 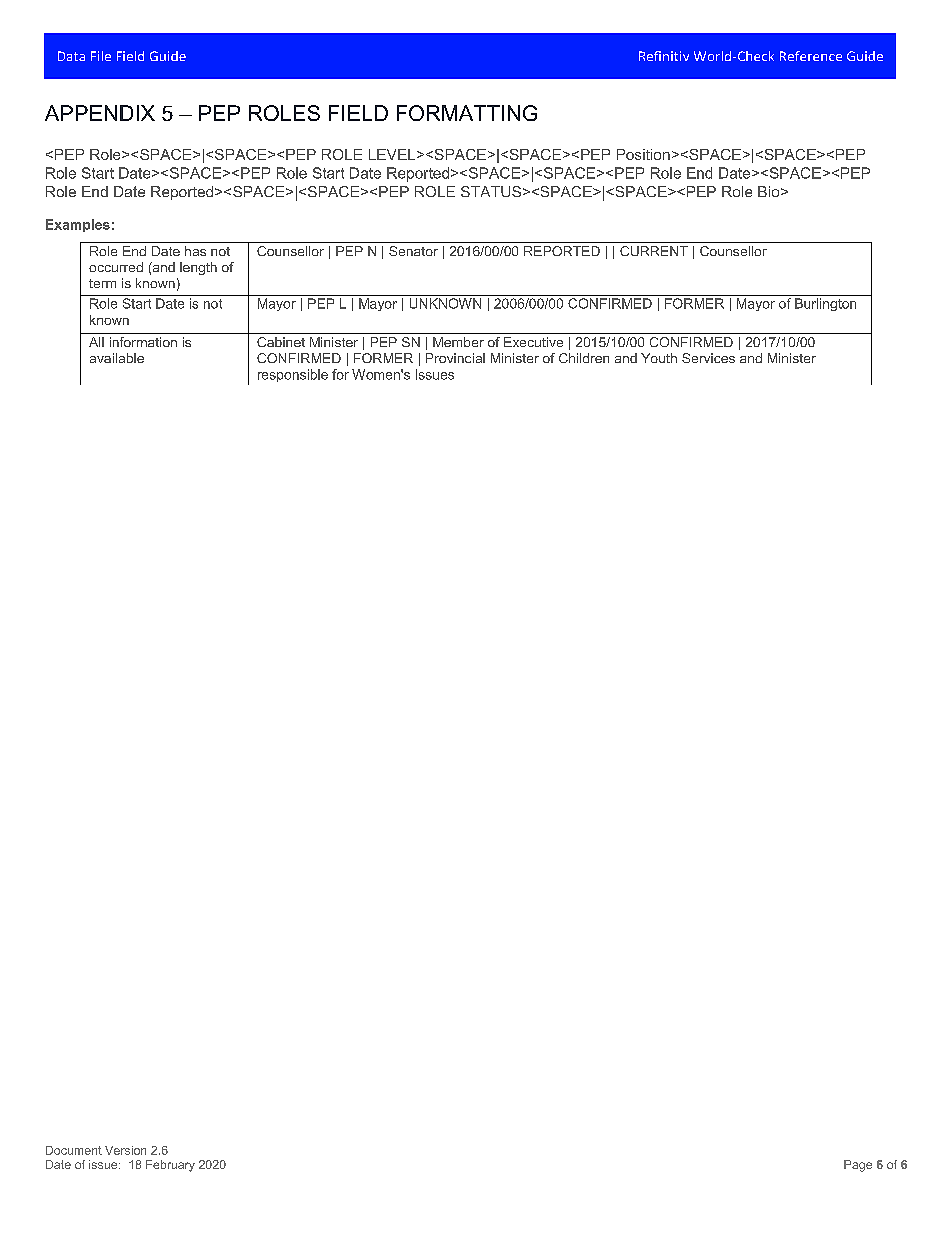 I want to click on APPENDIX, so click(x=100, y=113).
